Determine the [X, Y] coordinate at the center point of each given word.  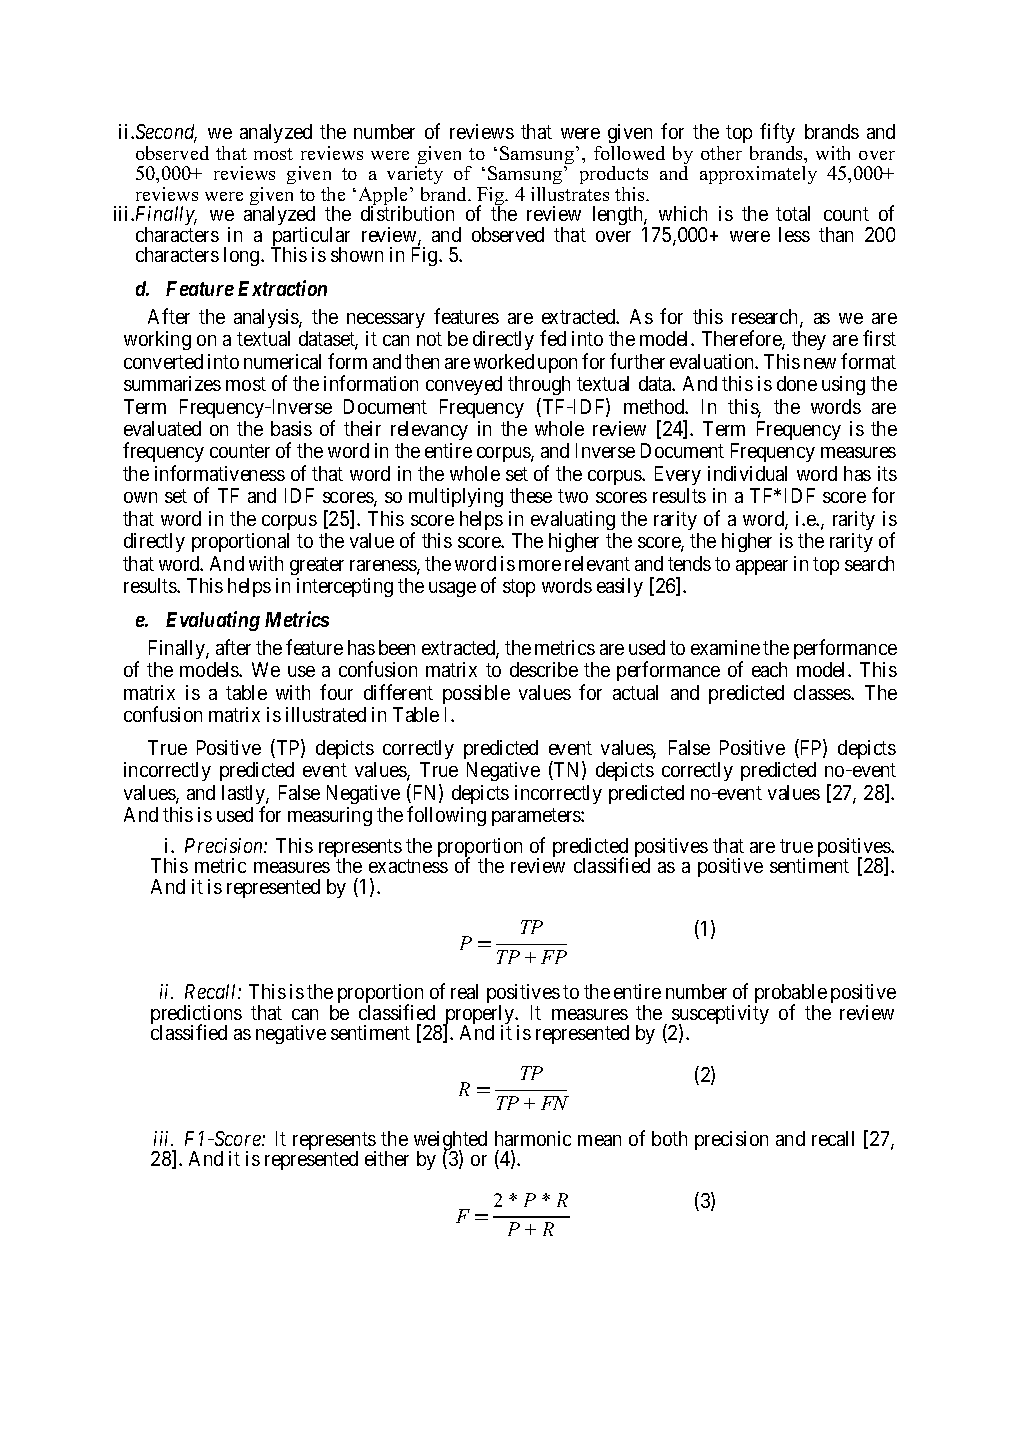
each [769, 669]
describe [544, 669]
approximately [758, 175]
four [336, 692]
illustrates [570, 194]
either [387, 1158]
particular [310, 238]
